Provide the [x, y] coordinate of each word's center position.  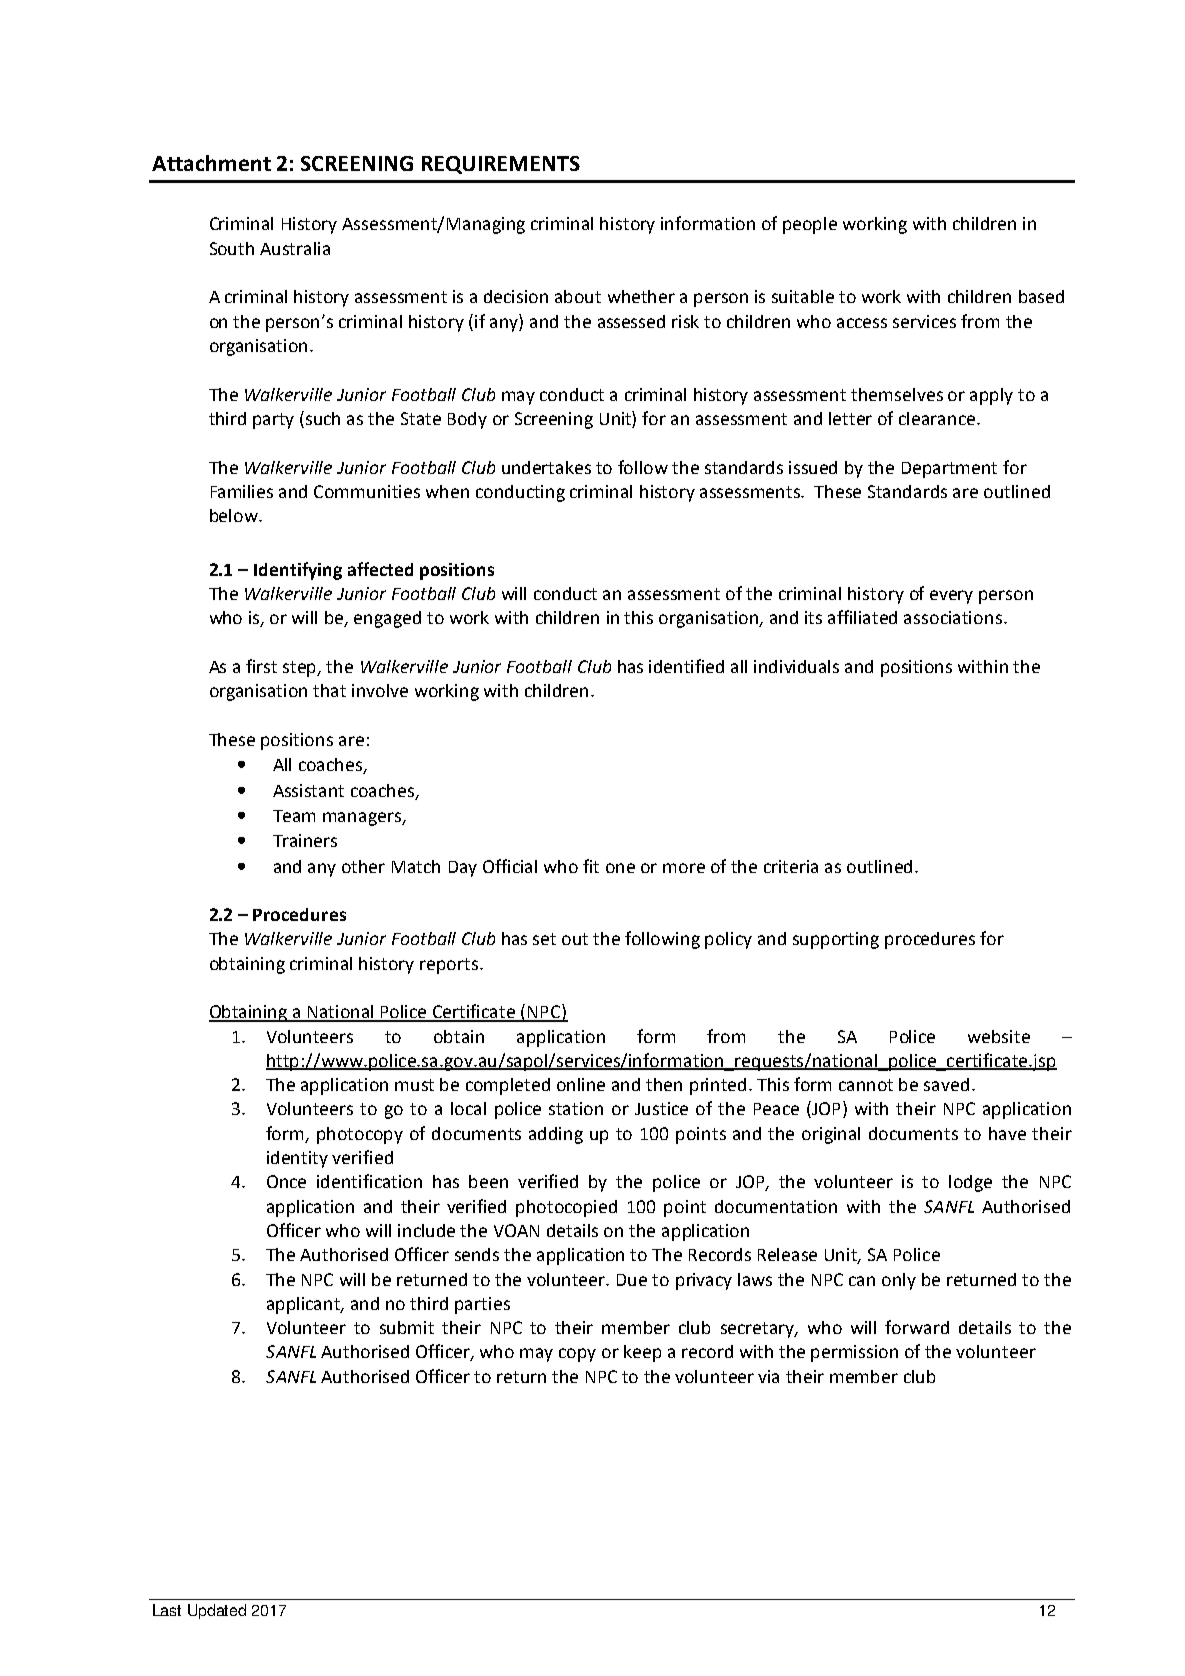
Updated [217, 1611]
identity [297, 1159]
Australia [295, 248]
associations [954, 617]
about [578, 296]
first [261, 666]
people [810, 225]
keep [642, 1353]
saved [946, 1084]
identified [686, 666]
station [576, 1108]
